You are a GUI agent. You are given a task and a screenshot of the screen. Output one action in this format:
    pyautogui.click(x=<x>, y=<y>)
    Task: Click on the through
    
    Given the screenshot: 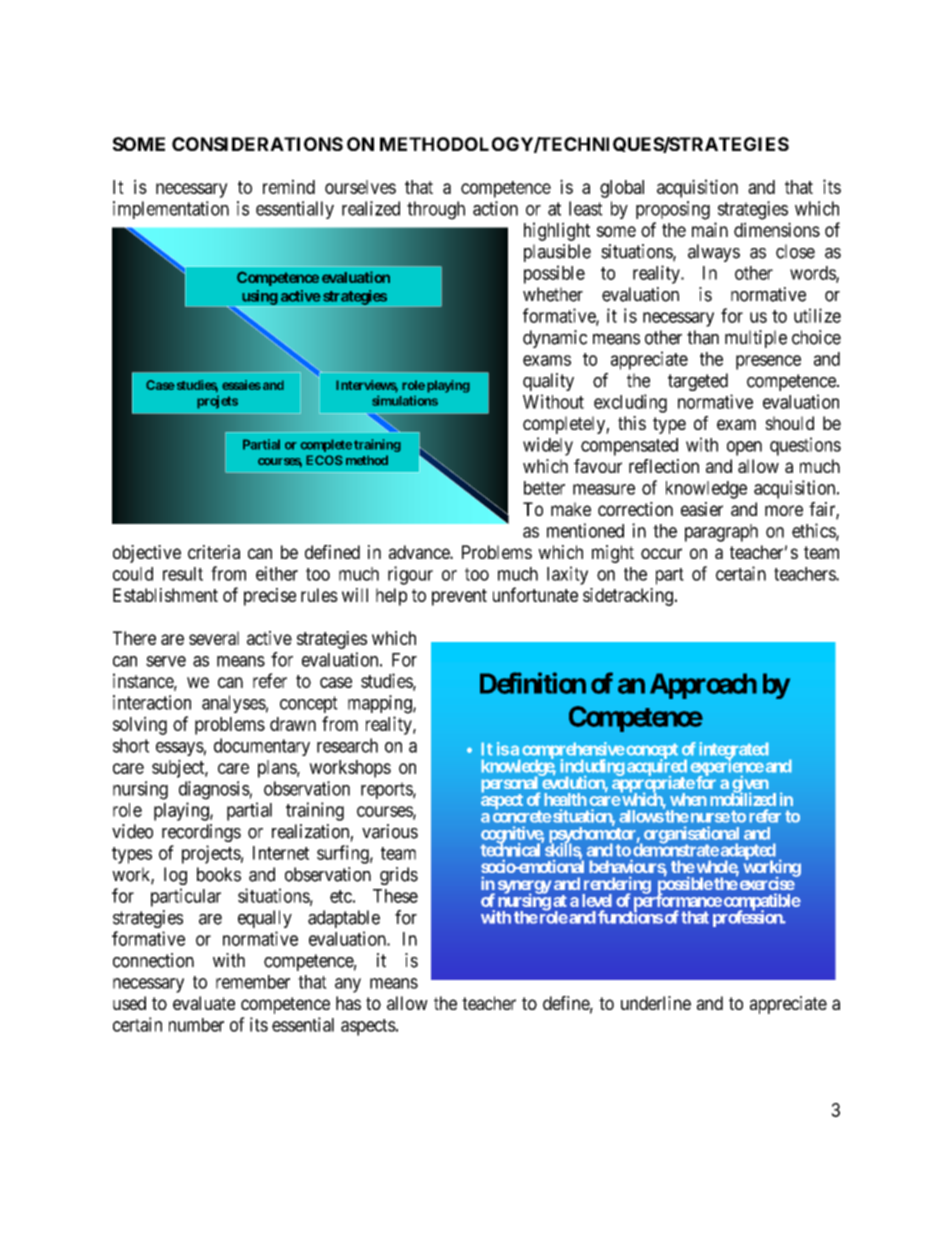 What is the action you would take?
    pyautogui.click(x=436, y=210)
